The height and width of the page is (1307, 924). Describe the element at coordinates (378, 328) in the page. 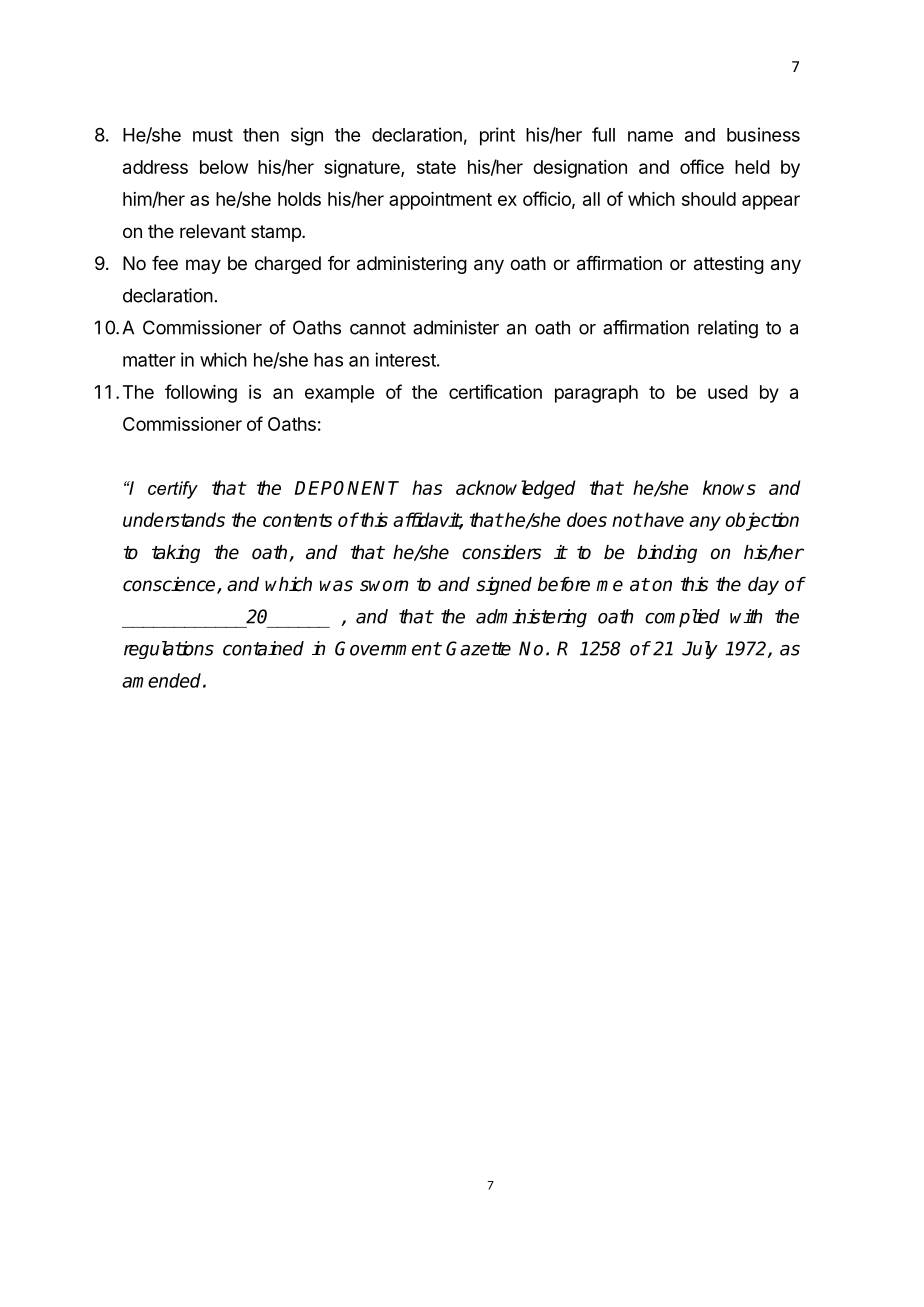

I see `cannot` at that location.
